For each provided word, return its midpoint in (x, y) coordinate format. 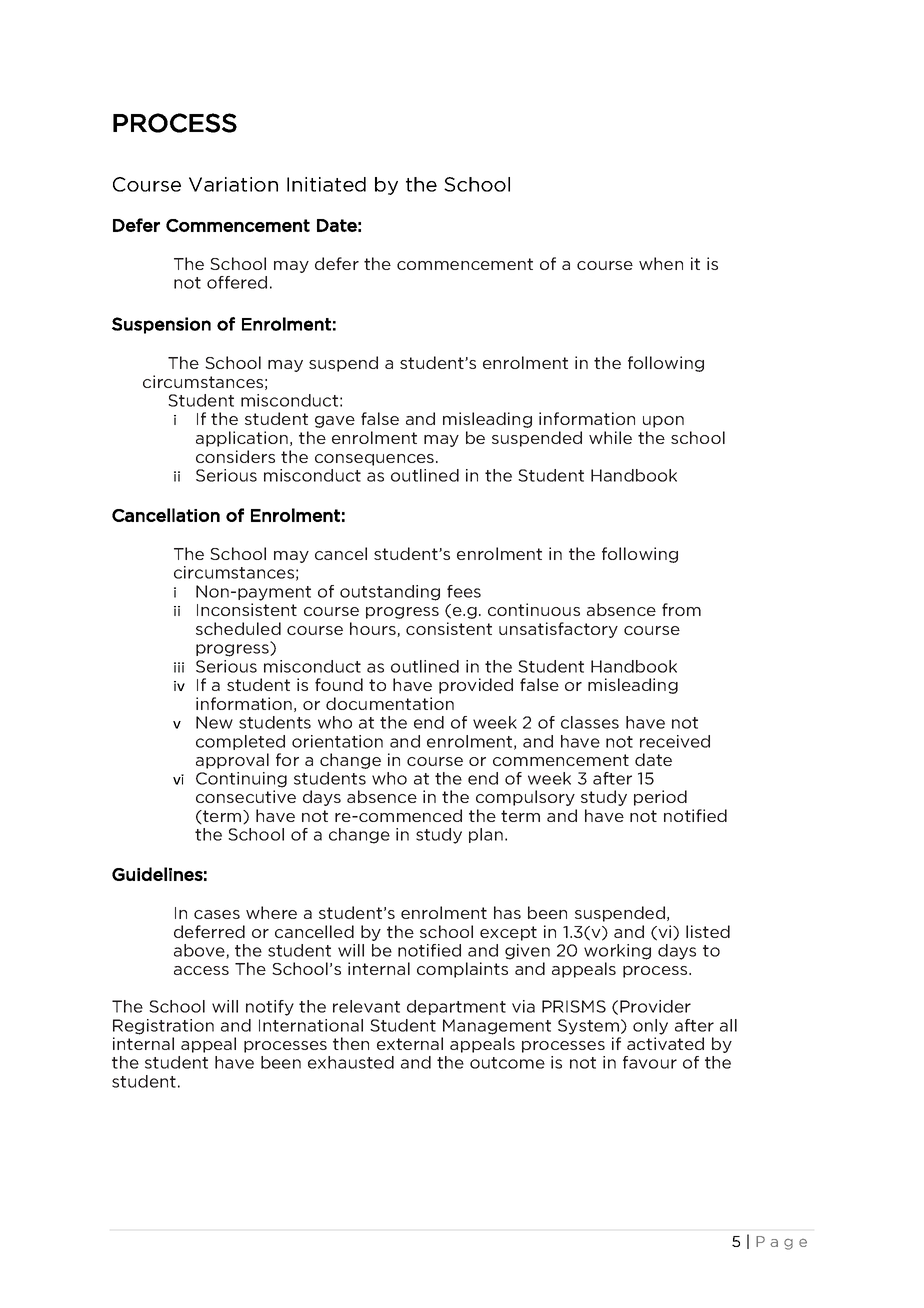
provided (476, 686)
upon (663, 422)
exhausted (351, 1062)
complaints (462, 970)
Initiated (326, 184)
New (214, 722)
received (675, 741)
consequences (374, 460)
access (201, 970)
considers (235, 456)
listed (708, 931)
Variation (233, 184)
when (661, 263)
